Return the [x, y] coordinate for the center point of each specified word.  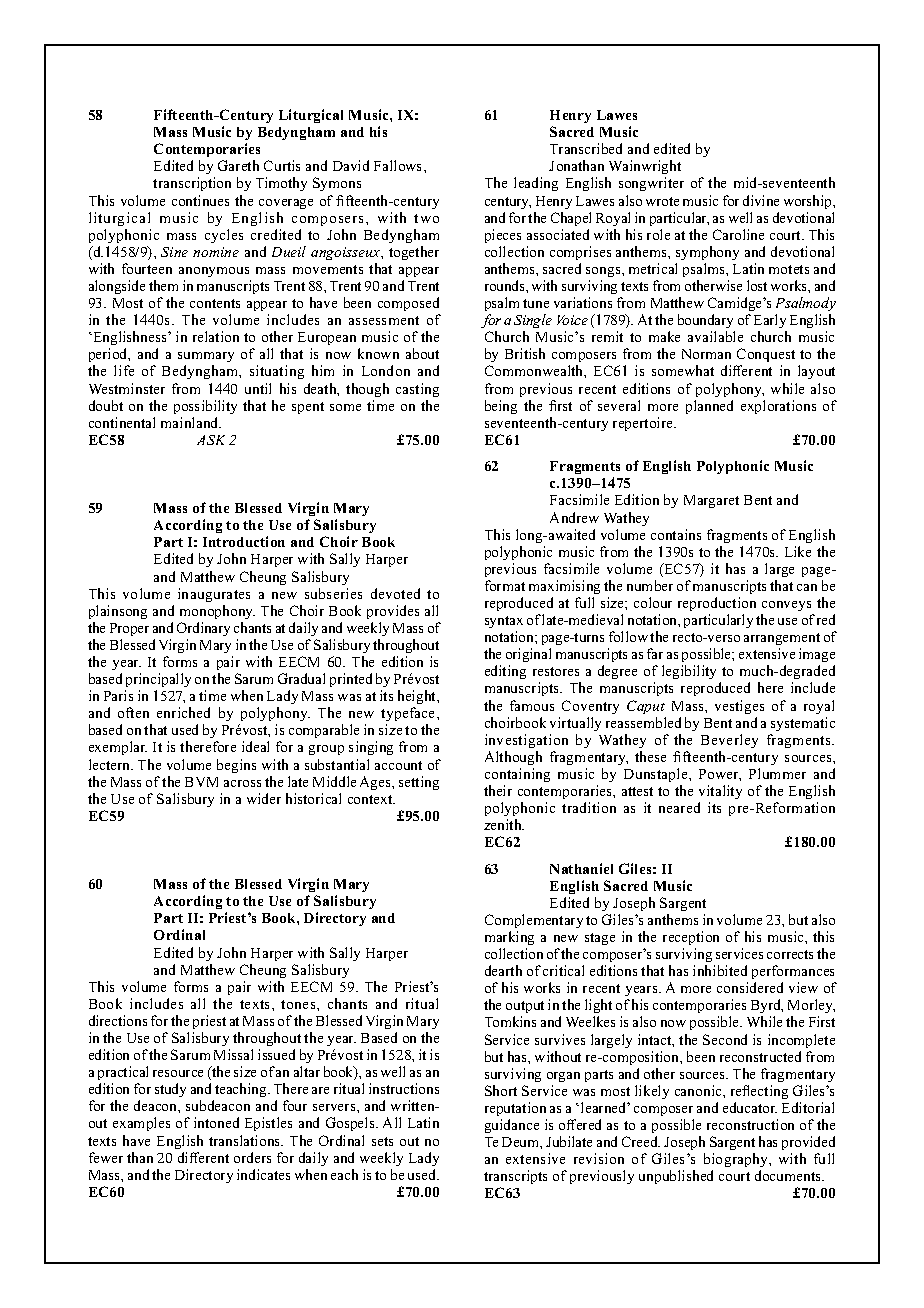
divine [761, 200]
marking [509, 938]
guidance [512, 1126]
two [426, 218]
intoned [216, 1122]
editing [505, 672]
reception [691, 938]
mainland [191, 422]
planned [709, 407]
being [501, 407]
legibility [689, 672]
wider [264, 798]
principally [158, 680]
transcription [192, 184]
